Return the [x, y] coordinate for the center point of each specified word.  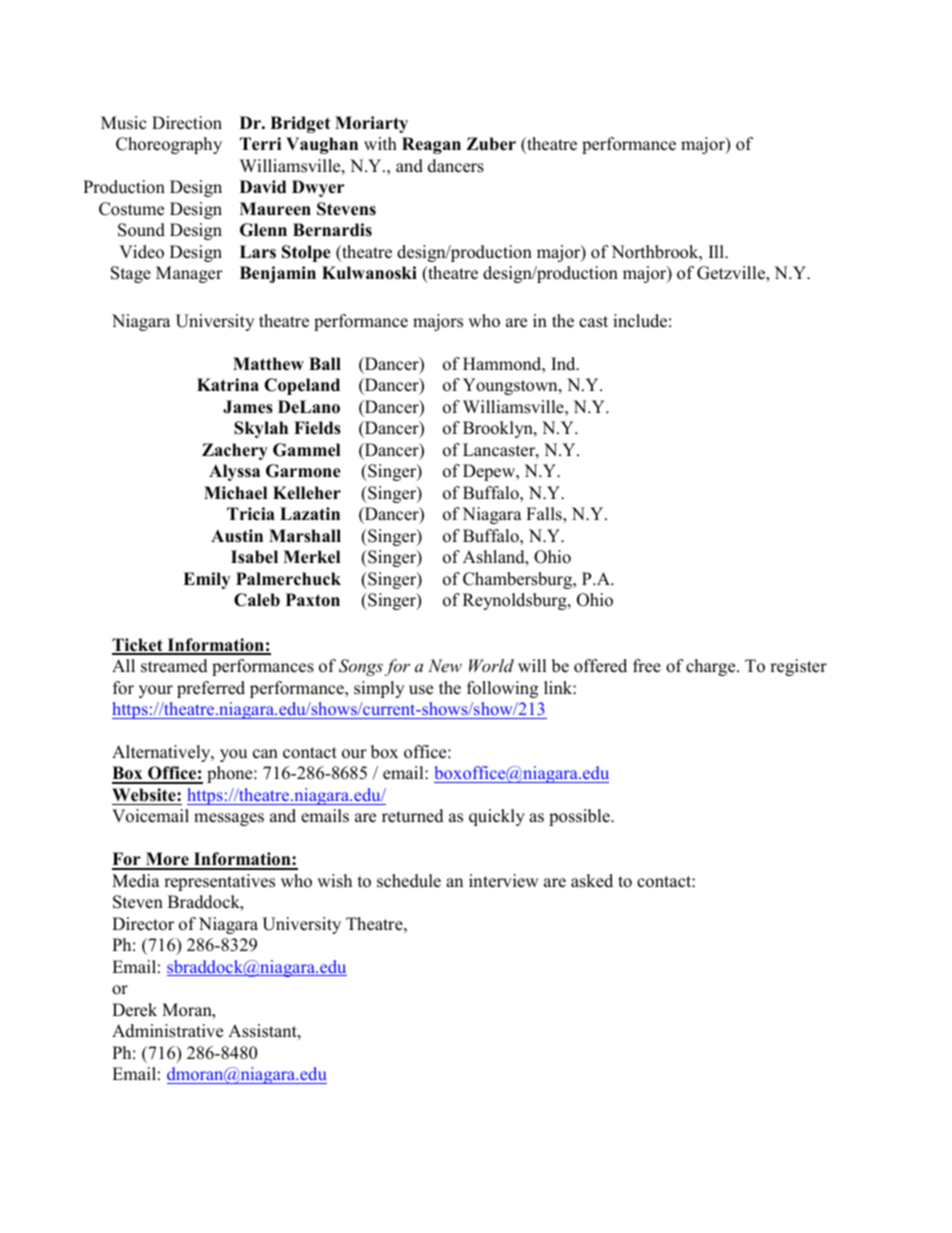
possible [580, 817]
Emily [206, 580]
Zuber [491, 144]
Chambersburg [519, 580]
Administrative [167, 1031]
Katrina [228, 384]
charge [712, 667]
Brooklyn [499, 429]
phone [231, 774]
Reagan [431, 145]
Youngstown [511, 386]
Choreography [169, 145]
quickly [497, 817]
